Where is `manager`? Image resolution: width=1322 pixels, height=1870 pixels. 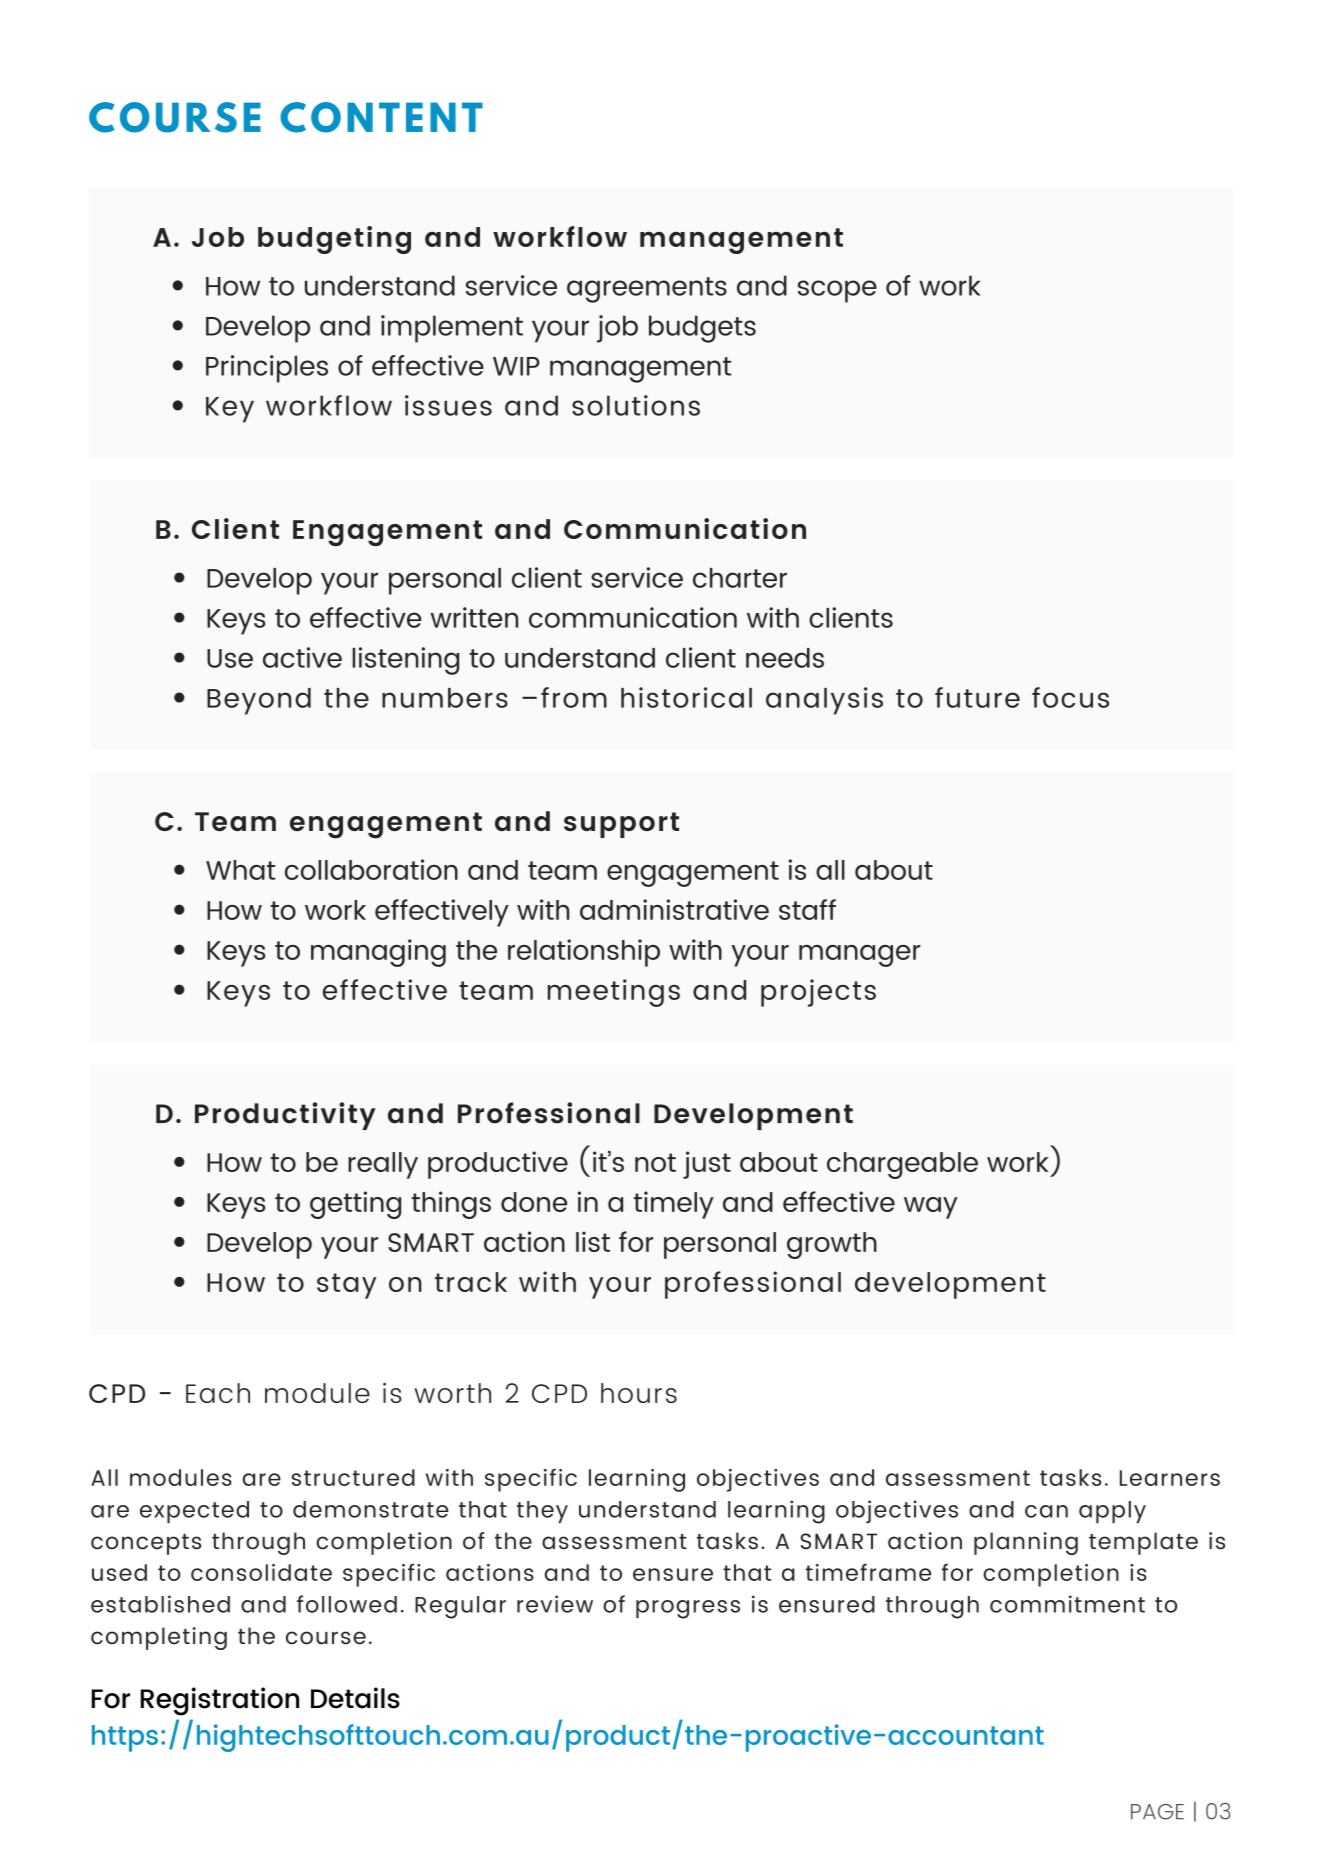
manager is located at coordinates (859, 956).
